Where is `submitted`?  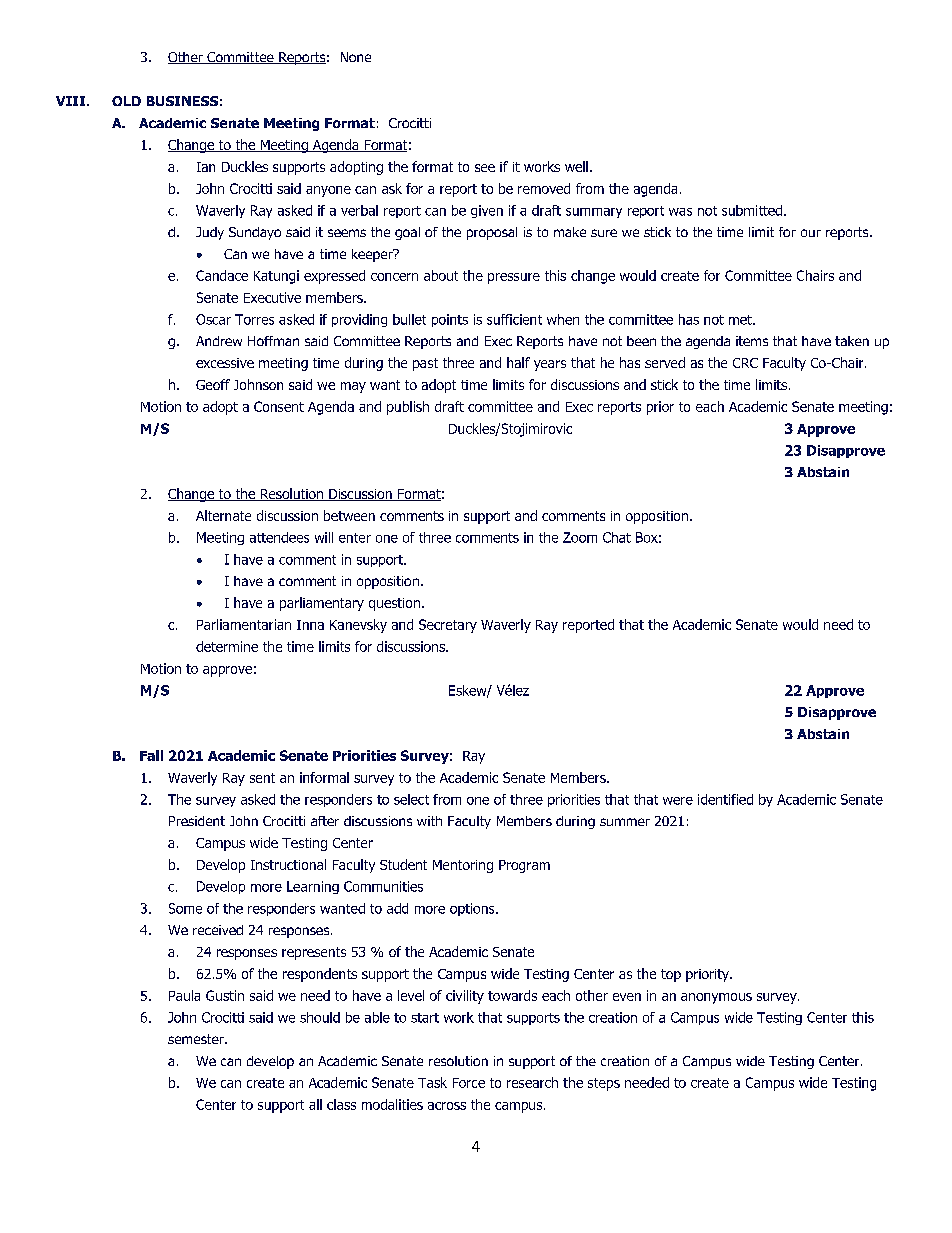 submitted is located at coordinates (752, 210).
